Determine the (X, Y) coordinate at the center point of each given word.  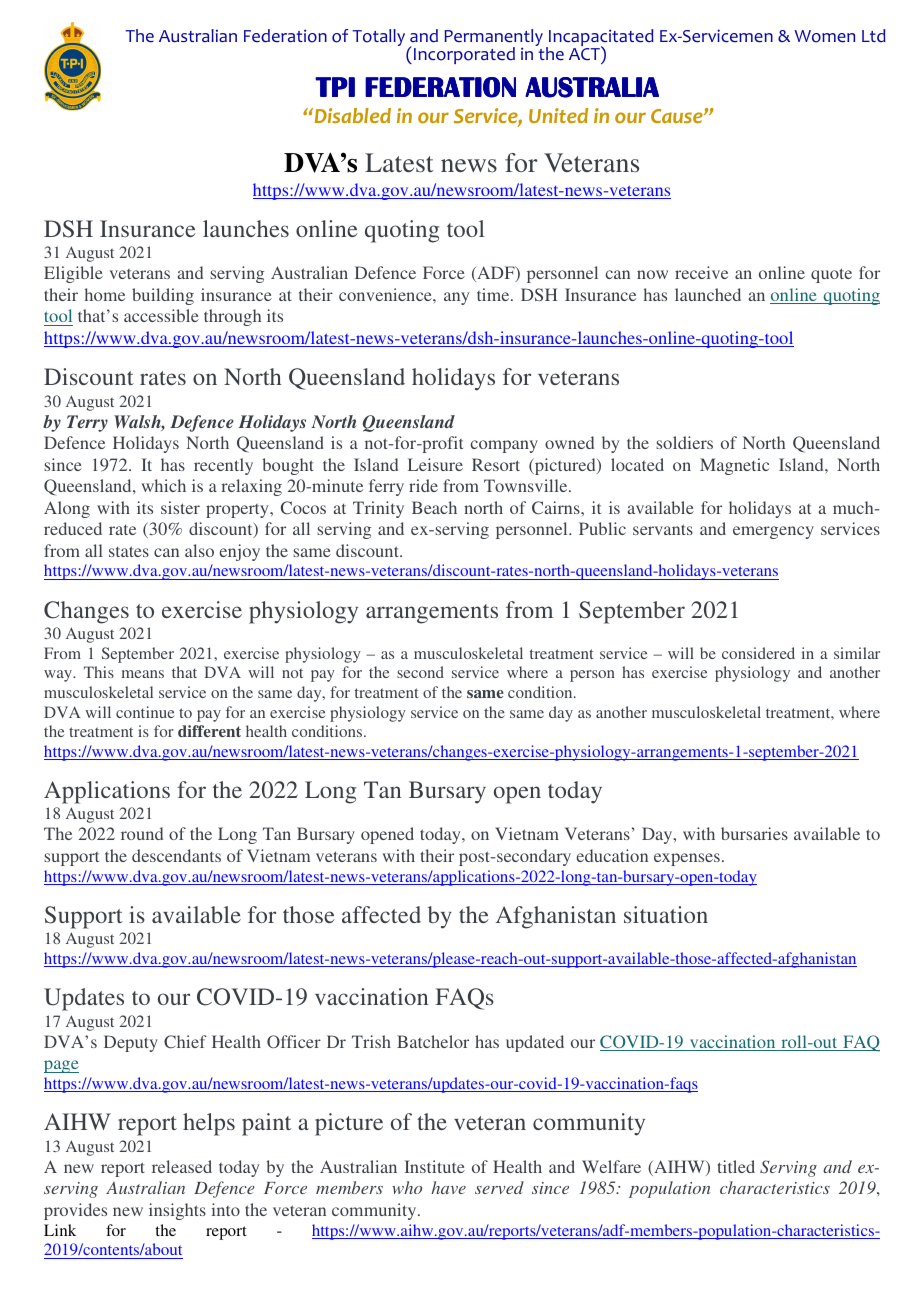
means (142, 674)
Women (824, 36)
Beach (434, 507)
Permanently (493, 39)
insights (177, 1211)
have (448, 1187)
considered (758, 653)
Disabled (351, 115)
